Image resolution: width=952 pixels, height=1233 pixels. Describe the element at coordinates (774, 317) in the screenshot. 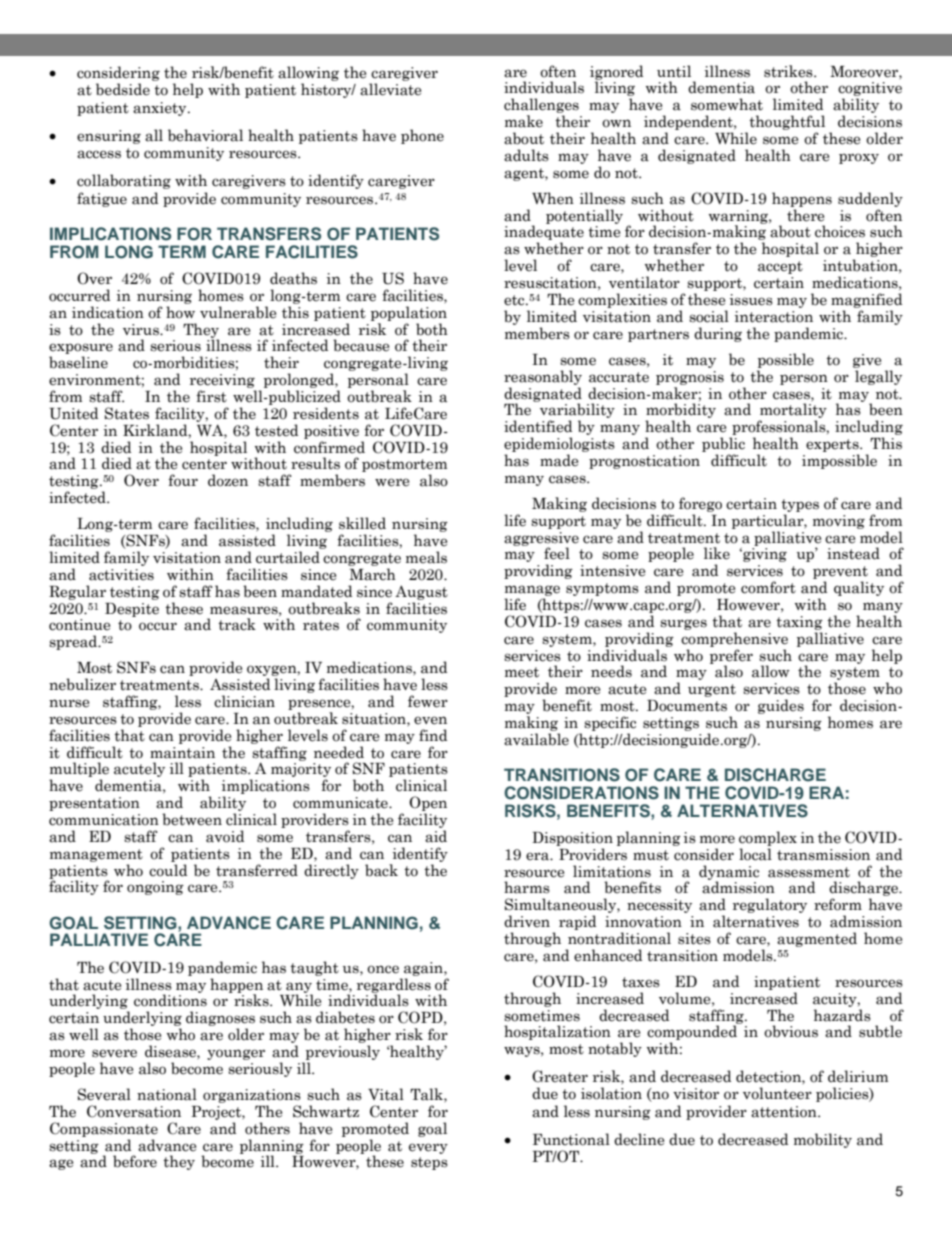

I see `interaction` at that location.
